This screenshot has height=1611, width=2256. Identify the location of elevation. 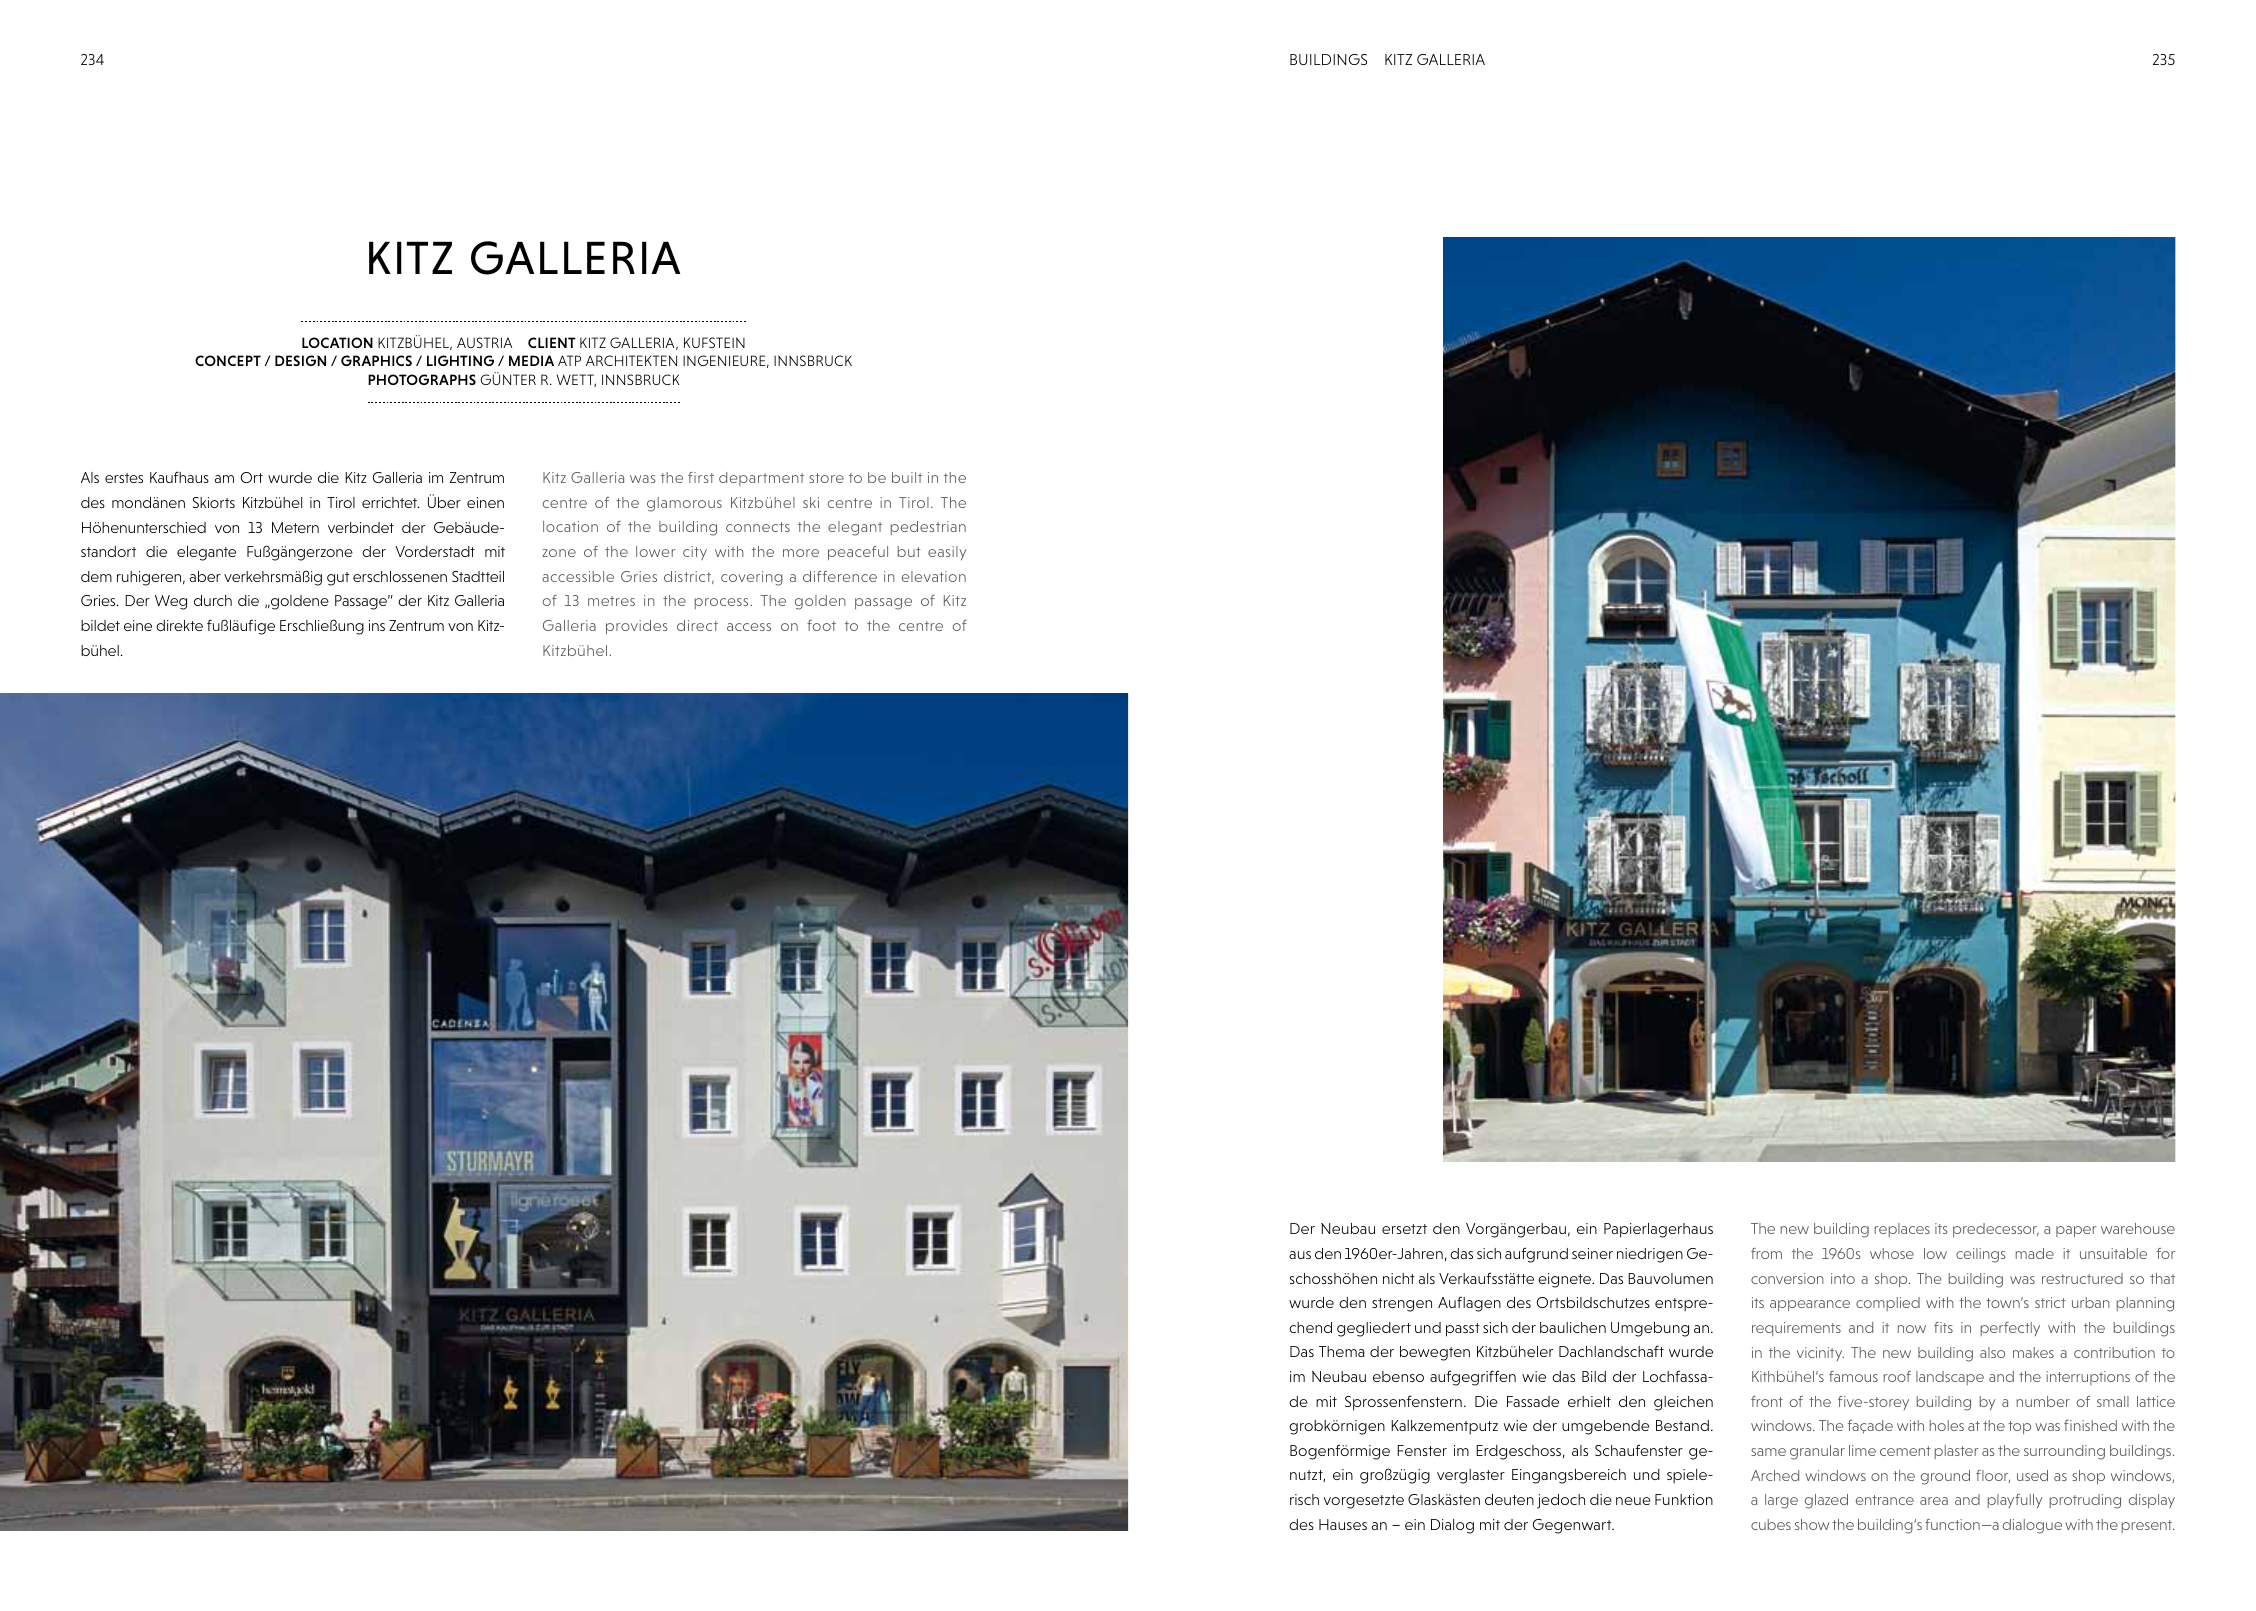
(934, 576).
